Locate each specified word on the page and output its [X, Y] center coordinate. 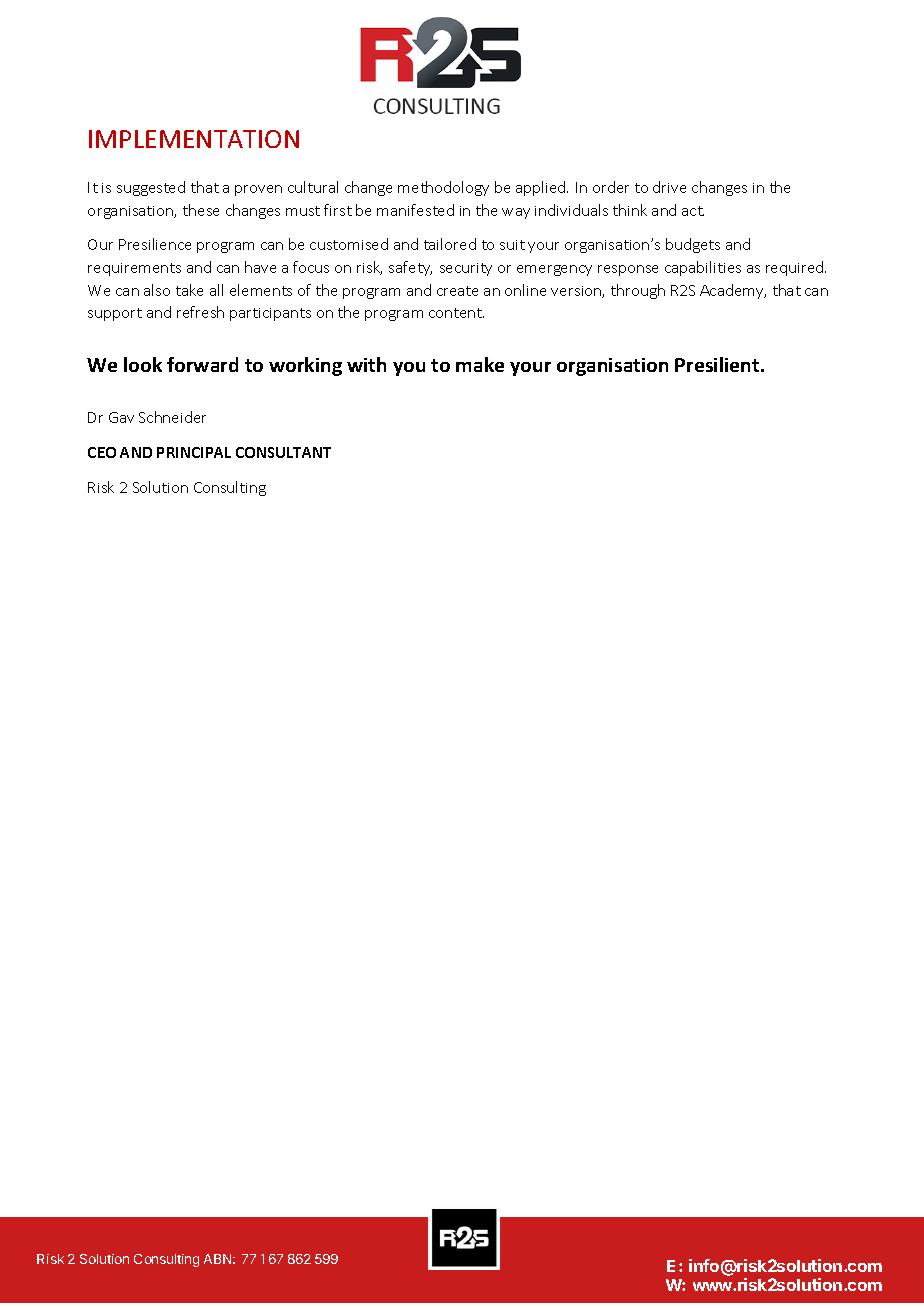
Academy [733, 291]
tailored [450, 244]
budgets [693, 245]
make [480, 364]
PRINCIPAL [194, 452]
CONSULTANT [283, 452]
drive [669, 187]
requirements [134, 269]
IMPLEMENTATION [194, 139]
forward [202, 364]
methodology [443, 188]
